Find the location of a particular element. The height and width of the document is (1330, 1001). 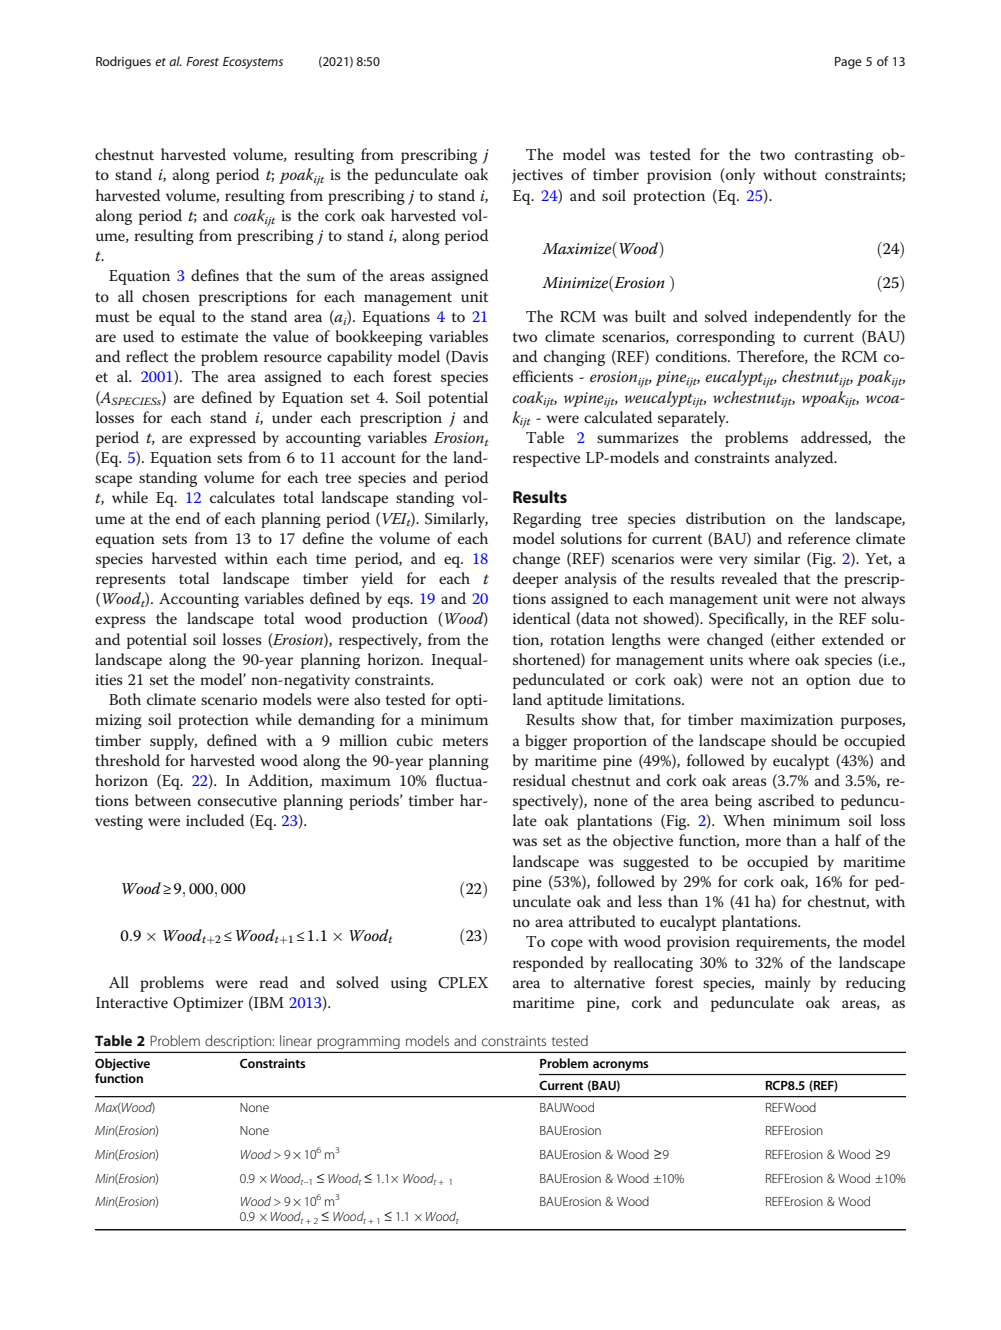

independently is located at coordinates (802, 318).
